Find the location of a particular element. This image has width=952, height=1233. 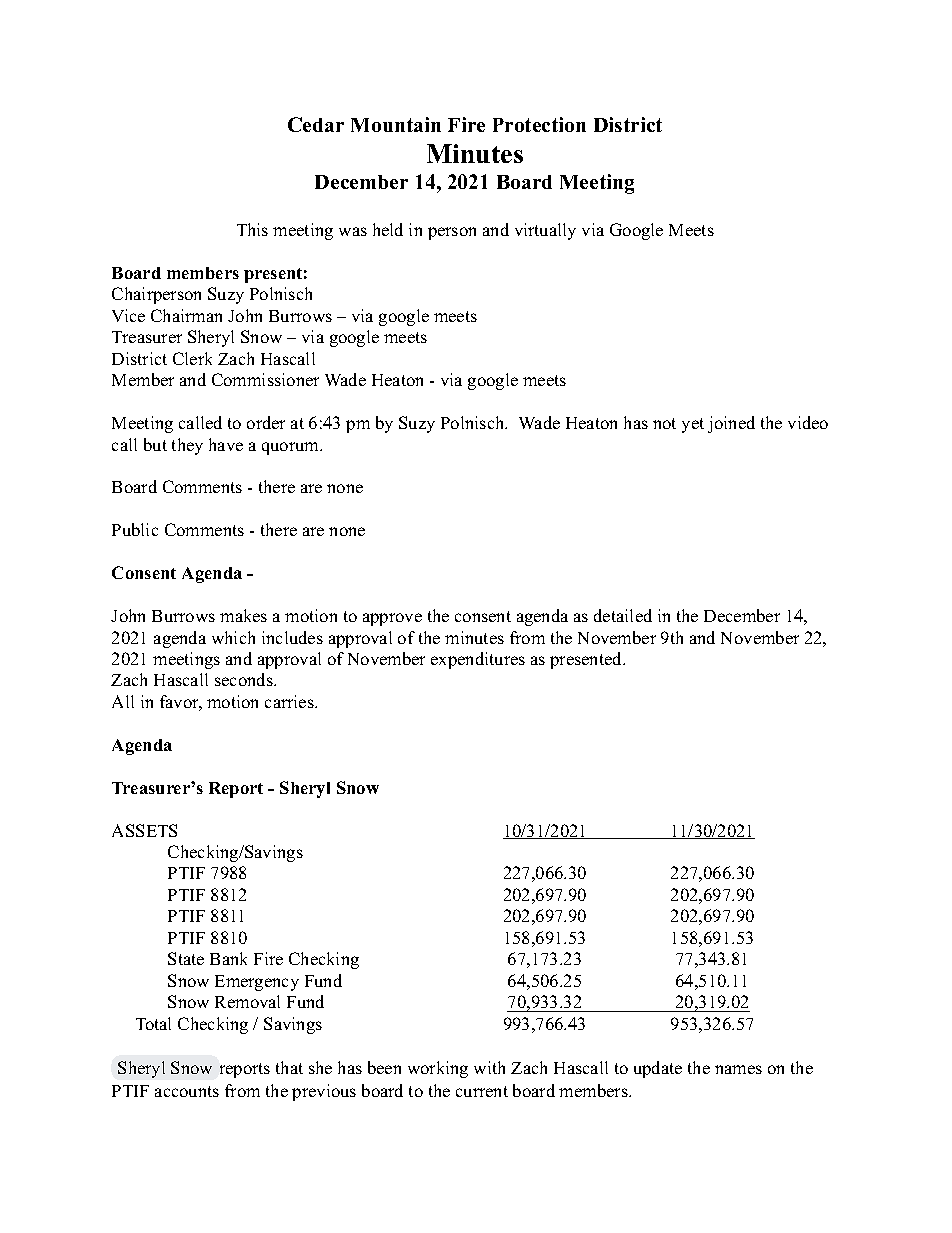

virtually is located at coordinates (545, 231).
